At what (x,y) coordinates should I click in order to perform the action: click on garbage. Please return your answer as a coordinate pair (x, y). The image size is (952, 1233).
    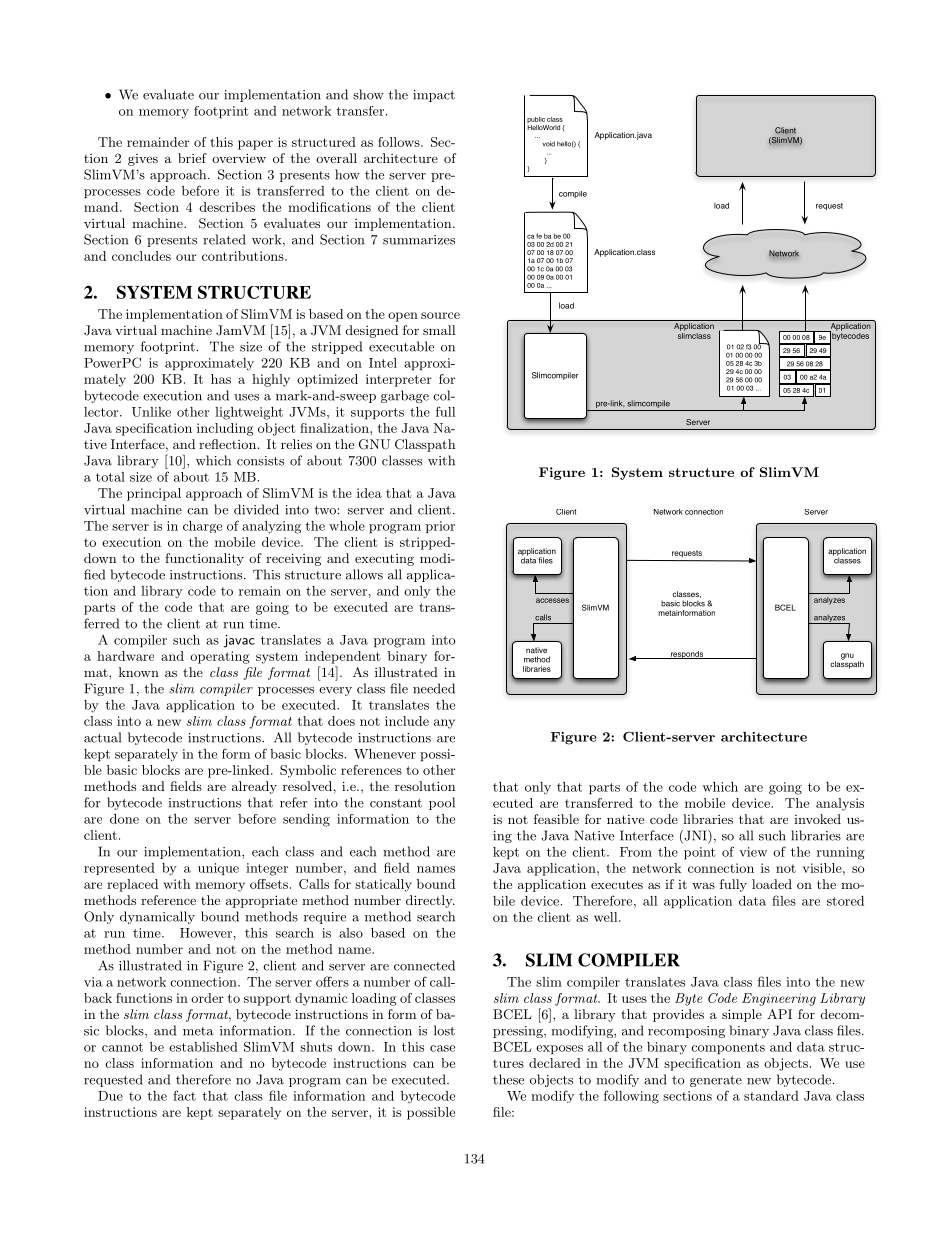
    Looking at the image, I should click on (405, 396).
